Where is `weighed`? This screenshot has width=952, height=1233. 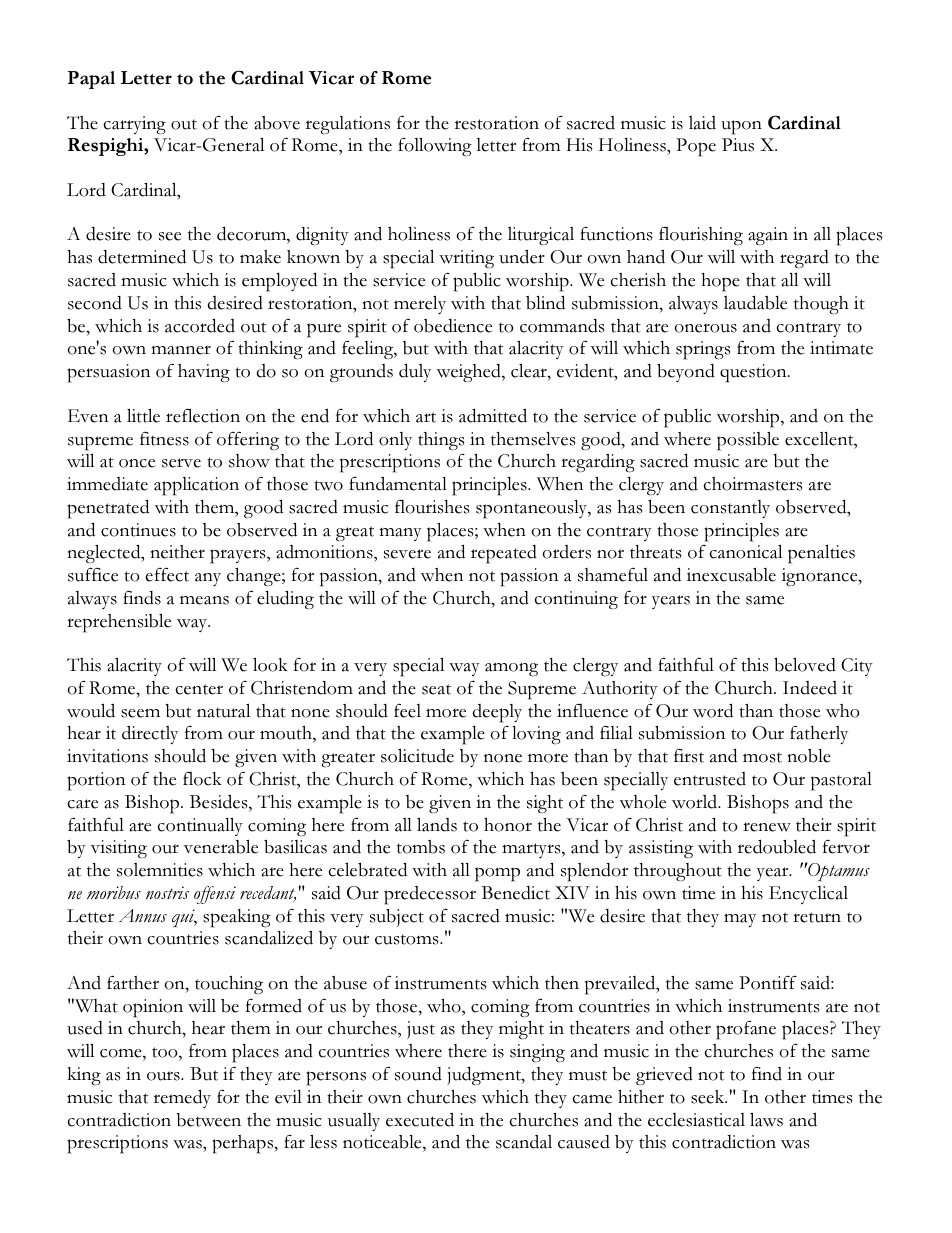 weighed is located at coordinates (470, 373).
